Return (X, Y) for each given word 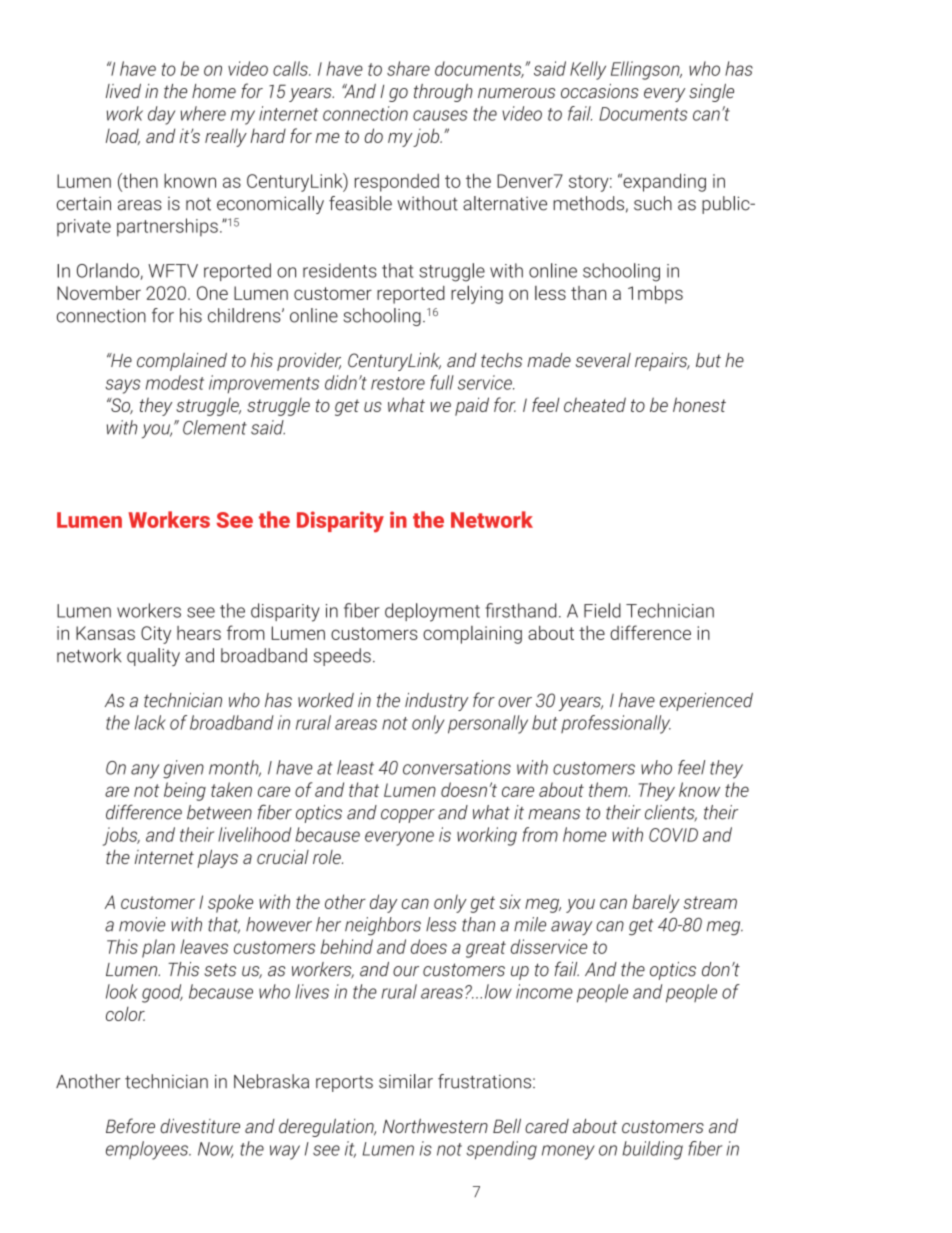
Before (130, 1125)
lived (123, 91)
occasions (600, 91)
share (408, 68)
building (652, 1150)
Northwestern (435, 1126)
